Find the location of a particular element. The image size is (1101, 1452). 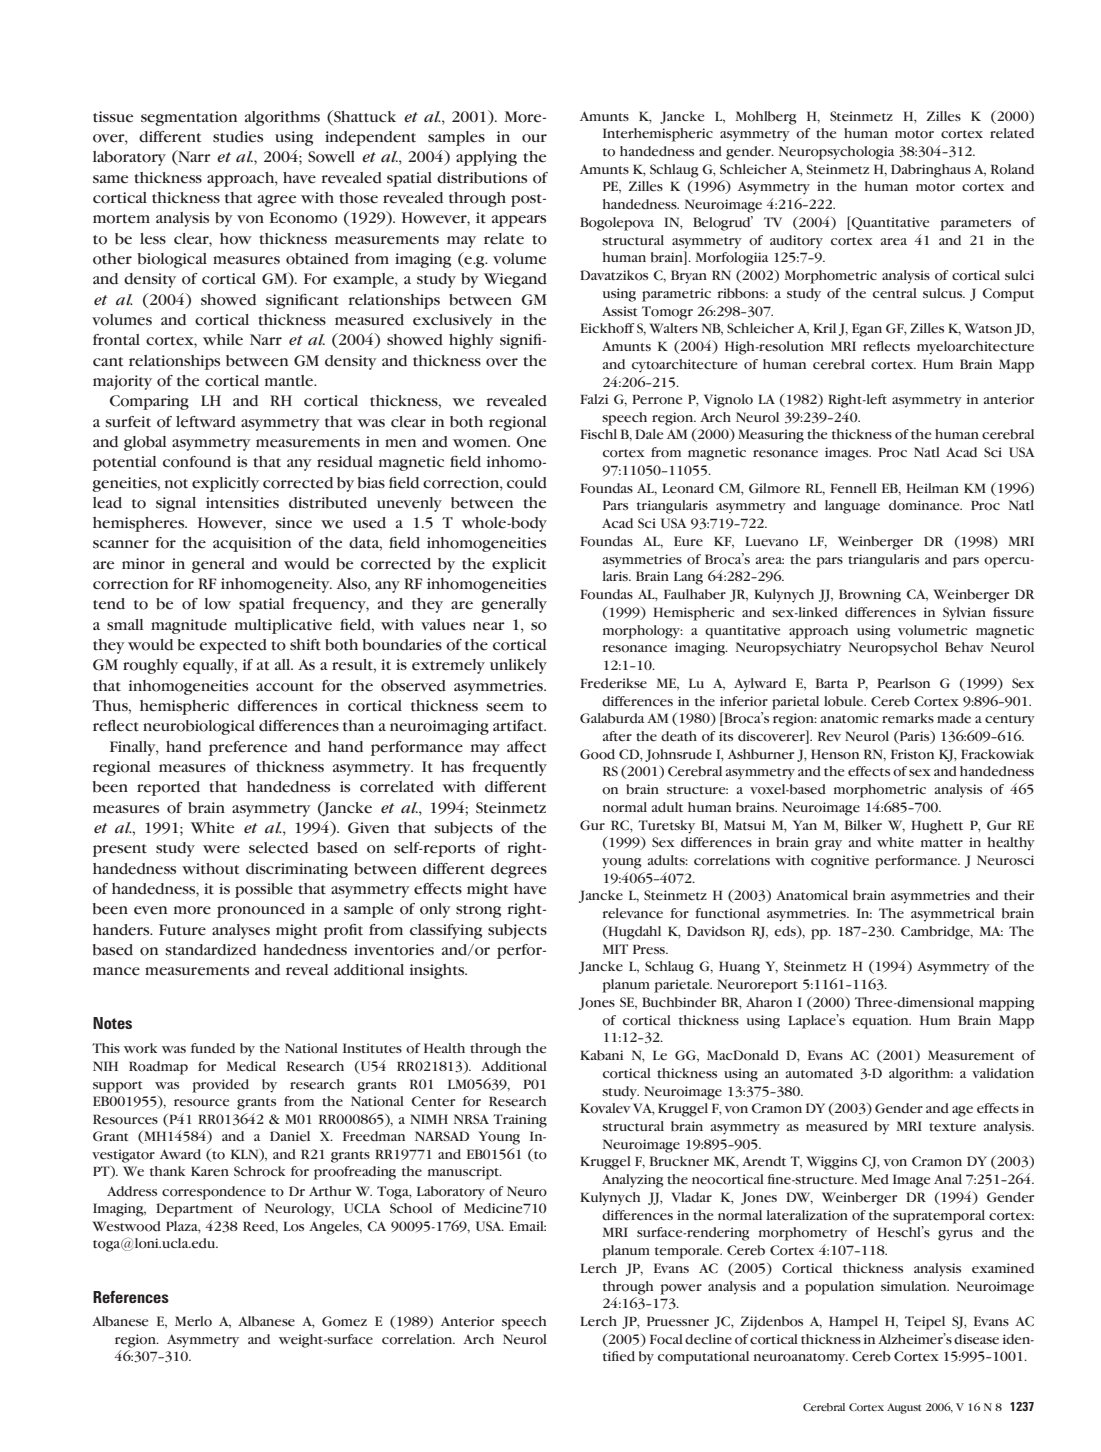

studies is located at coordinates (238, 137).
